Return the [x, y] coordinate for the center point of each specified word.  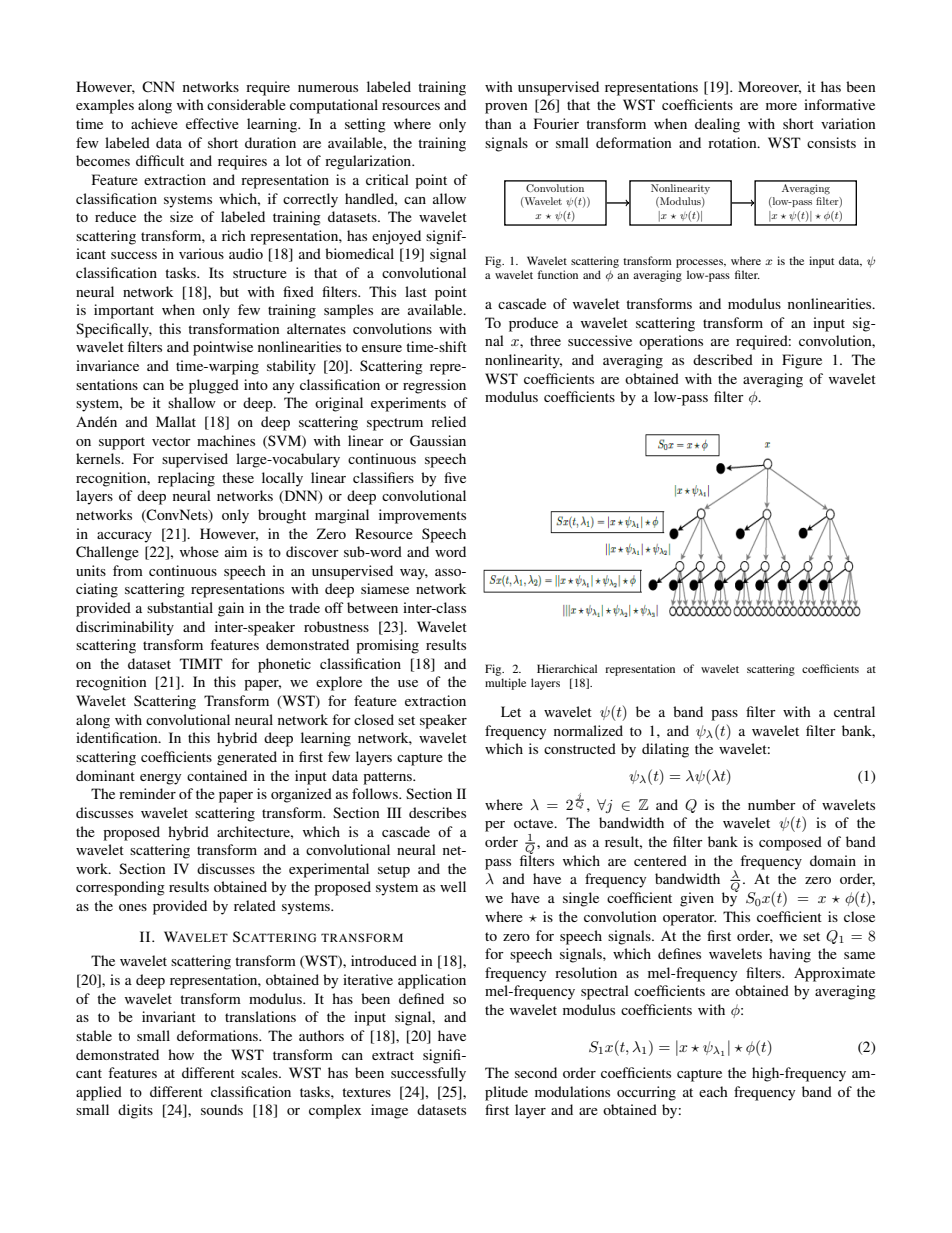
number [772, 804]
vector [171, 441]
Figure [802, 361]
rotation [733, 142]
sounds [222, 1109]
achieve [154, 123]
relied [448, 421]
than [498, 123]
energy [160, 779]
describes [437, 812]
